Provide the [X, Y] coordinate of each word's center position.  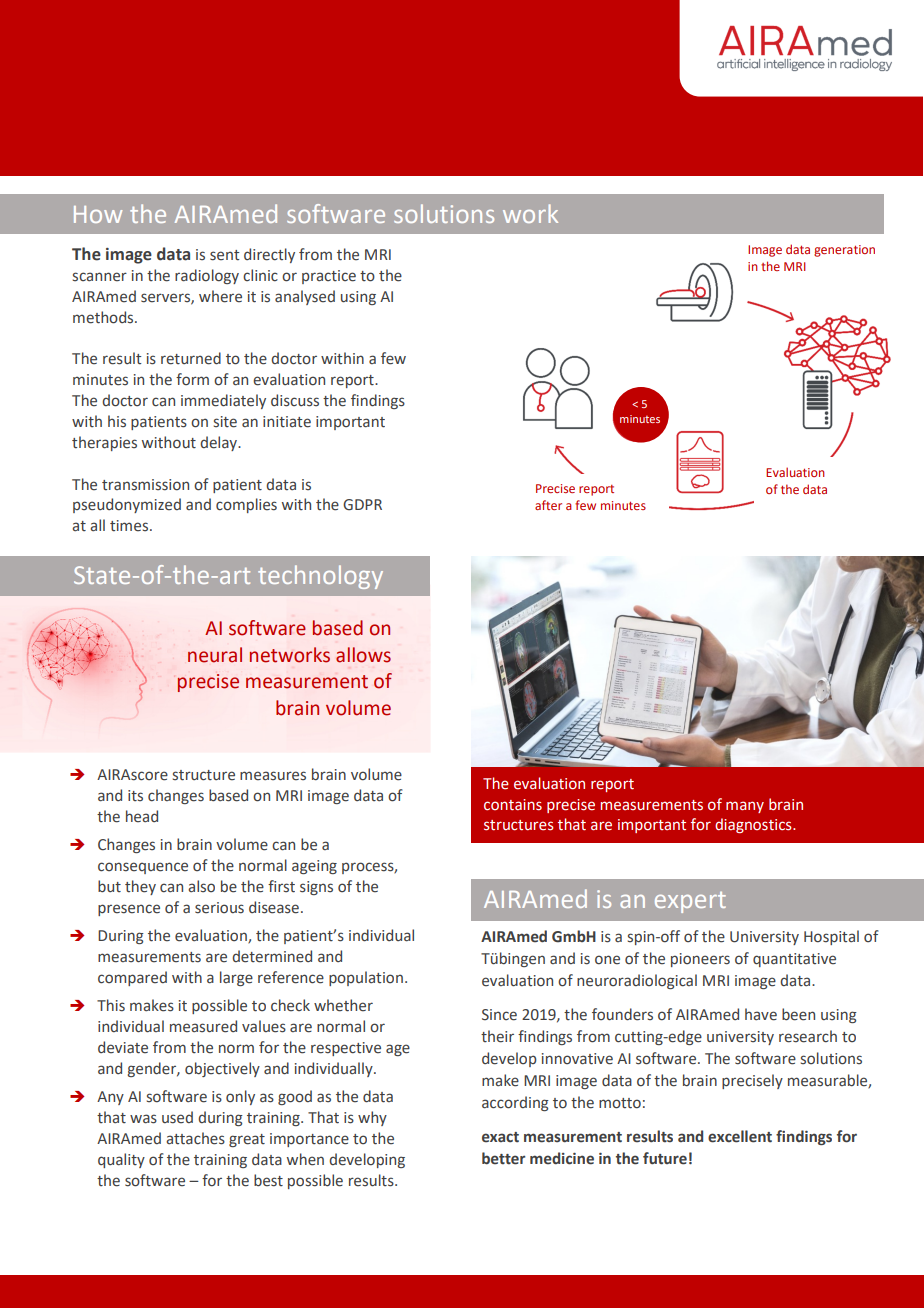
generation [844, 251]
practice [329, 277]
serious [219, 908]
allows [363, 655]
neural [215, 655]
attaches [195, 1138]
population [366, 978]
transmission [145, 485]
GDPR [362, 505]
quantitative [794, 960]
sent [224, 255]
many [745, 807]
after [548, 505]
